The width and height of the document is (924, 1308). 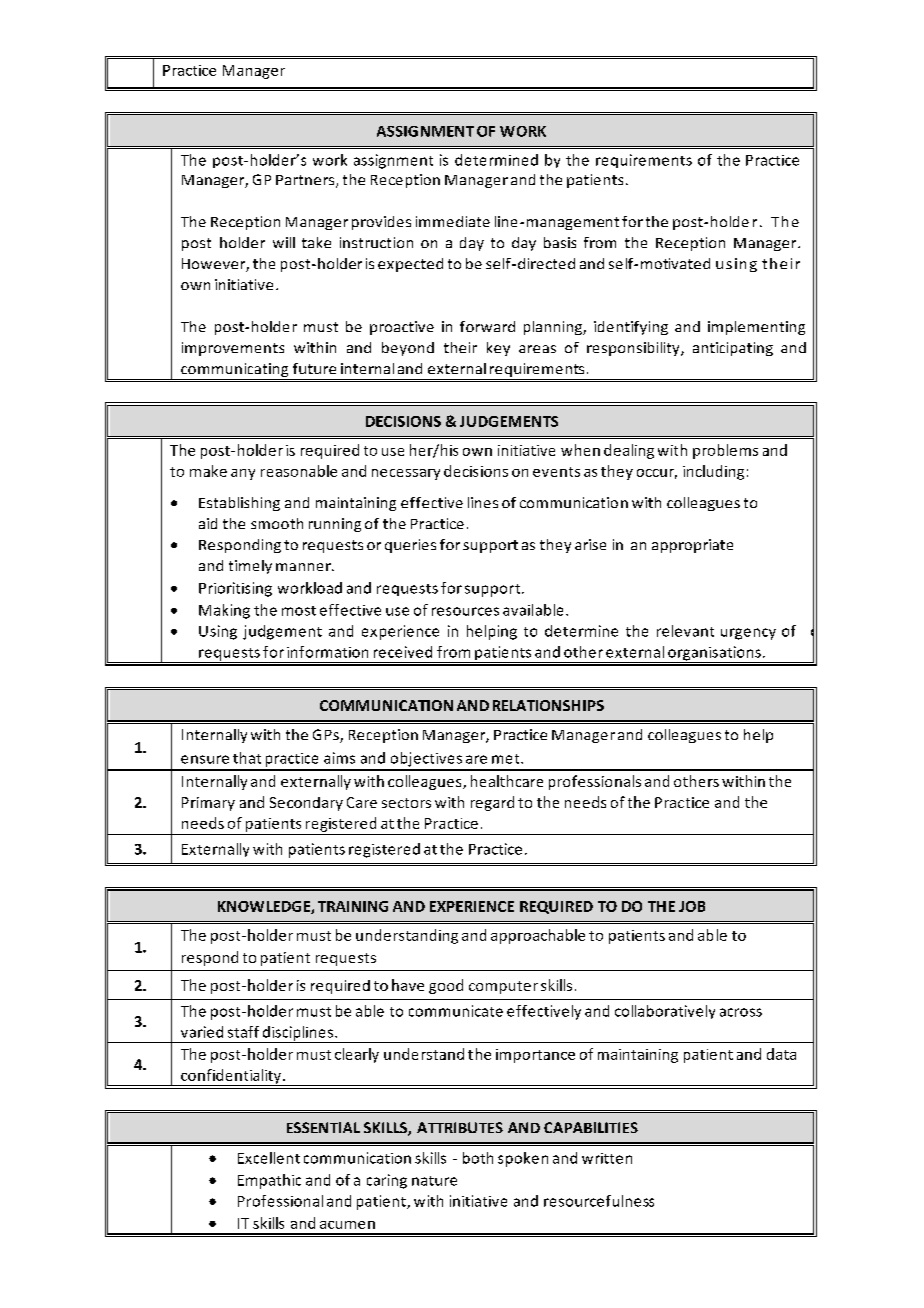 What do you see at coordinates (453, 221) in the document?
I see `immediate` at bounding box center [453, 221].
